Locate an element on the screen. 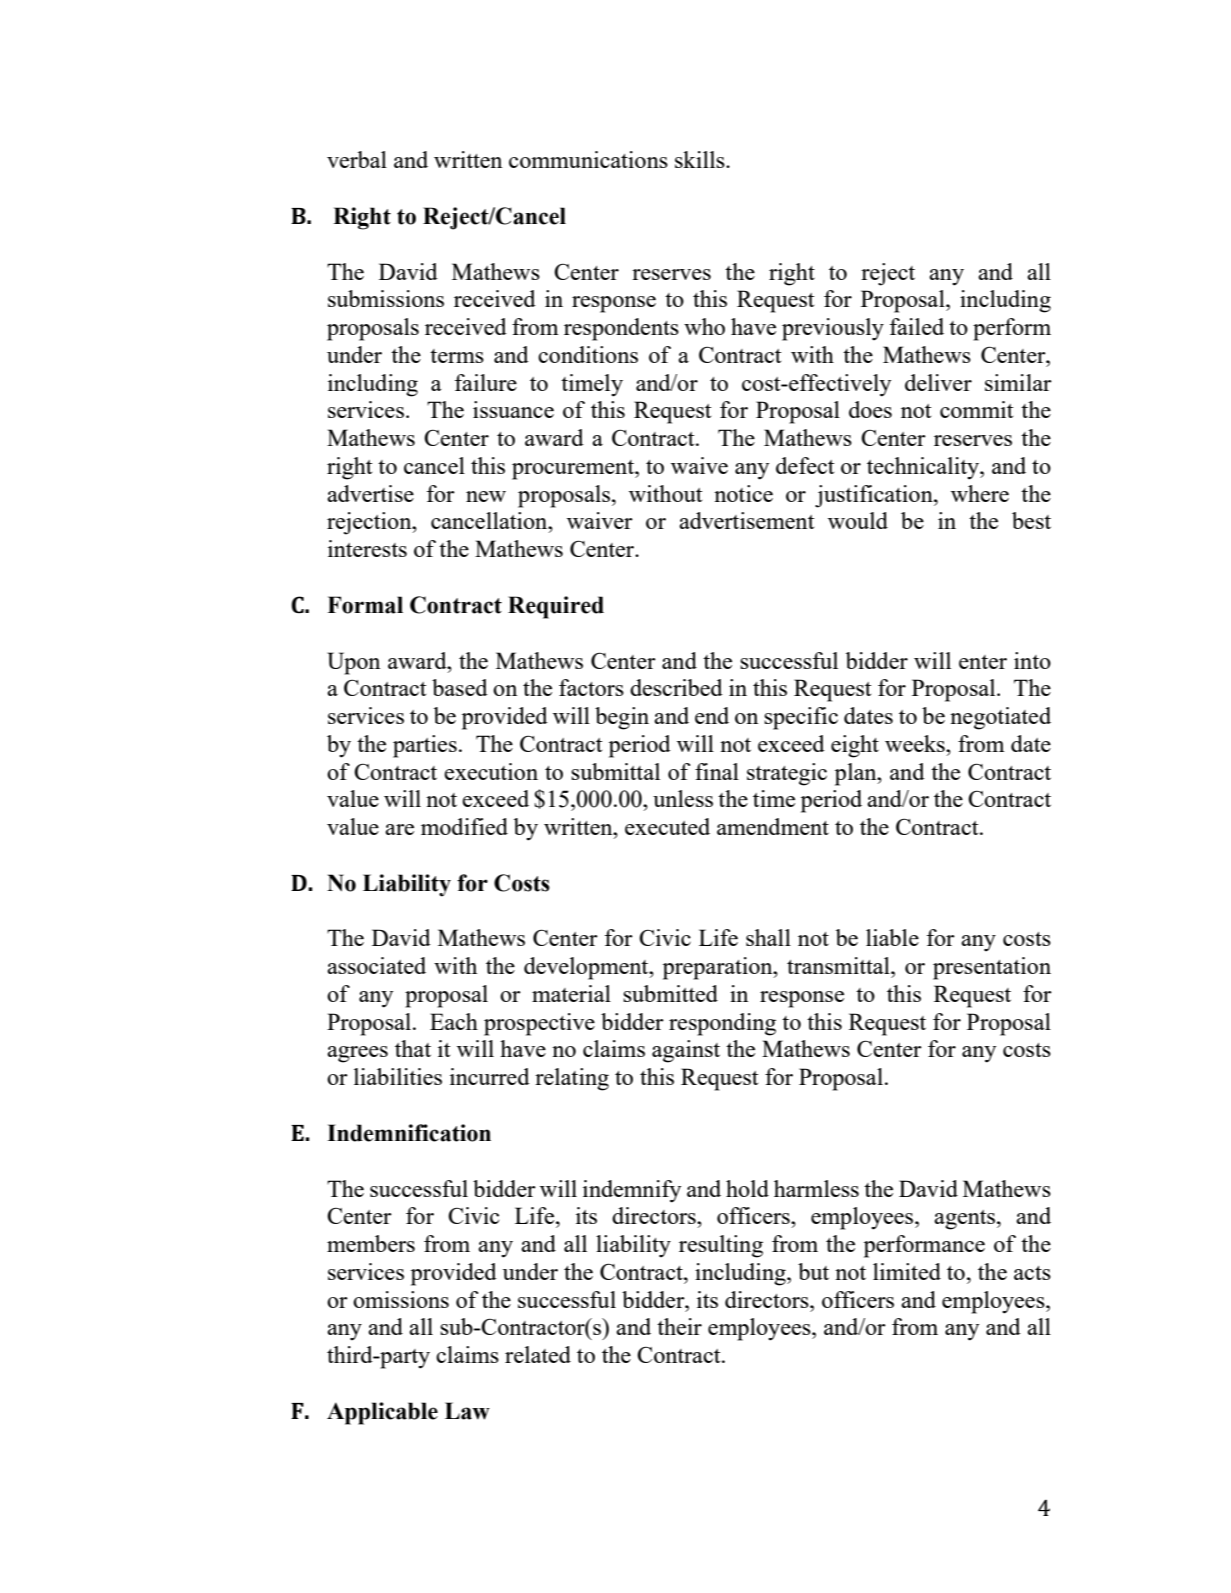 Image resolution: width=1231 pixels, height=1593 pixels. new is located at coordinates (486, 496).
